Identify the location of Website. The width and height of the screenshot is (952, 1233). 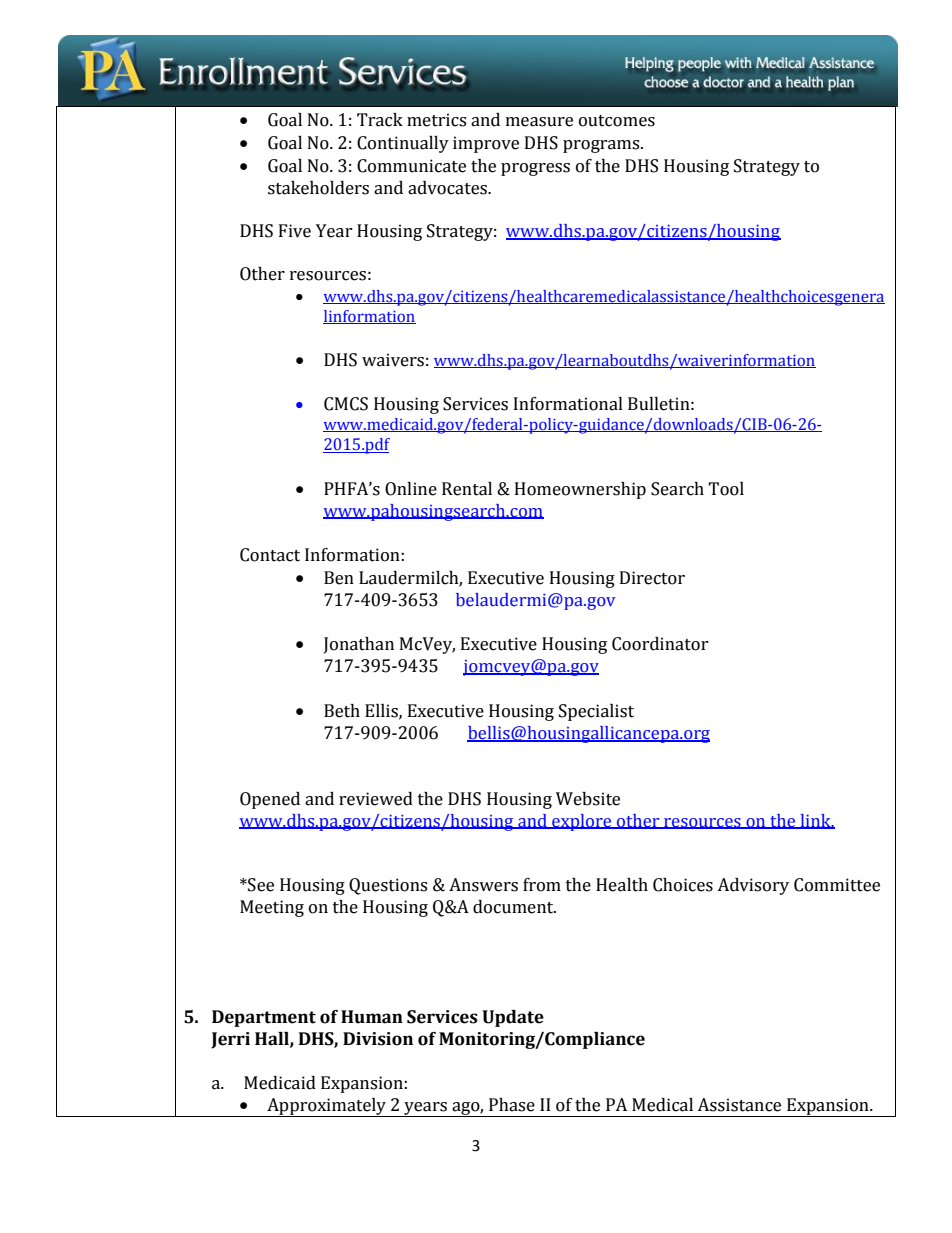
(588, 799).
